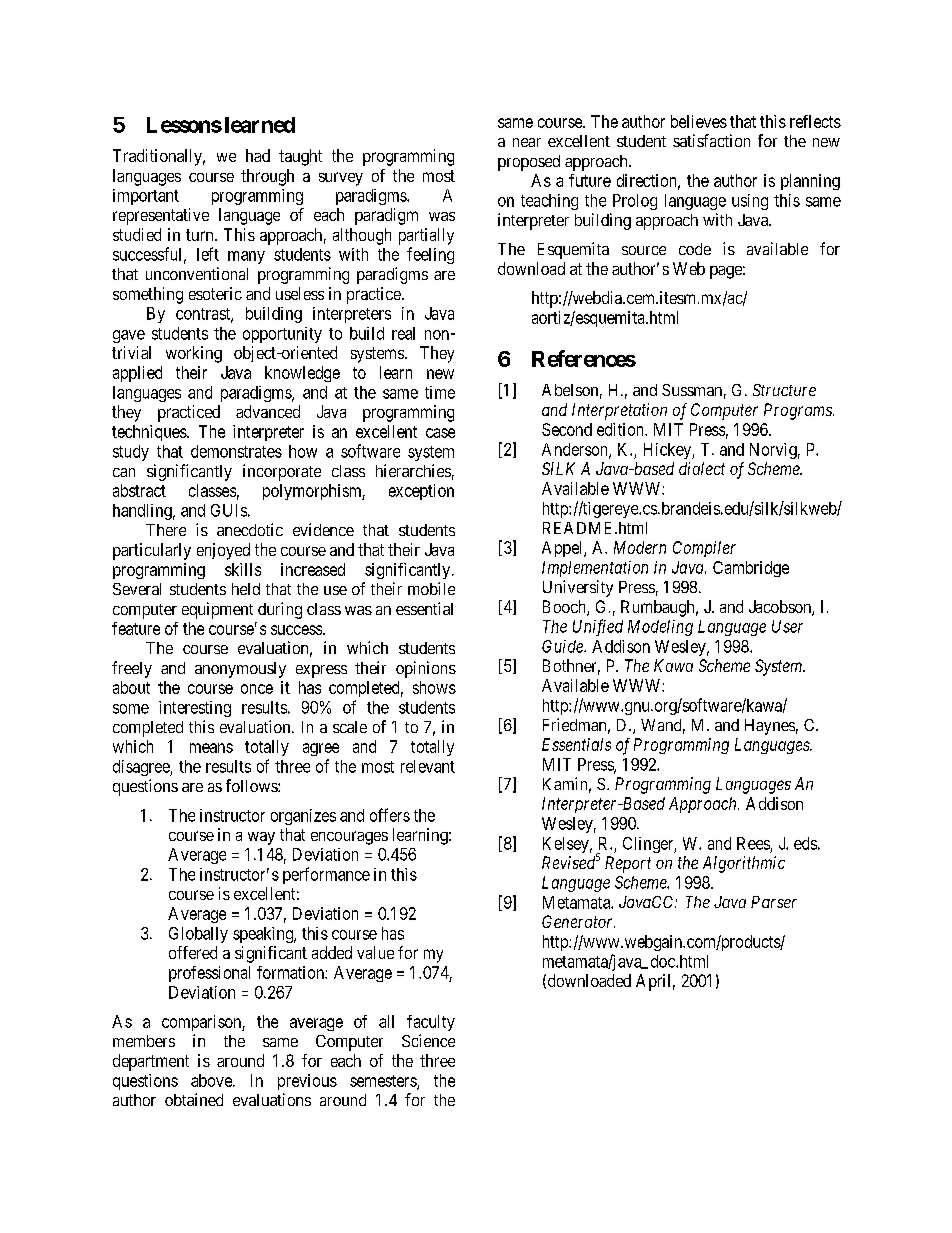  What do you see at coordinates (711, 140) in the image?
I see `satisfaction` at bounding box center [711, 140].
